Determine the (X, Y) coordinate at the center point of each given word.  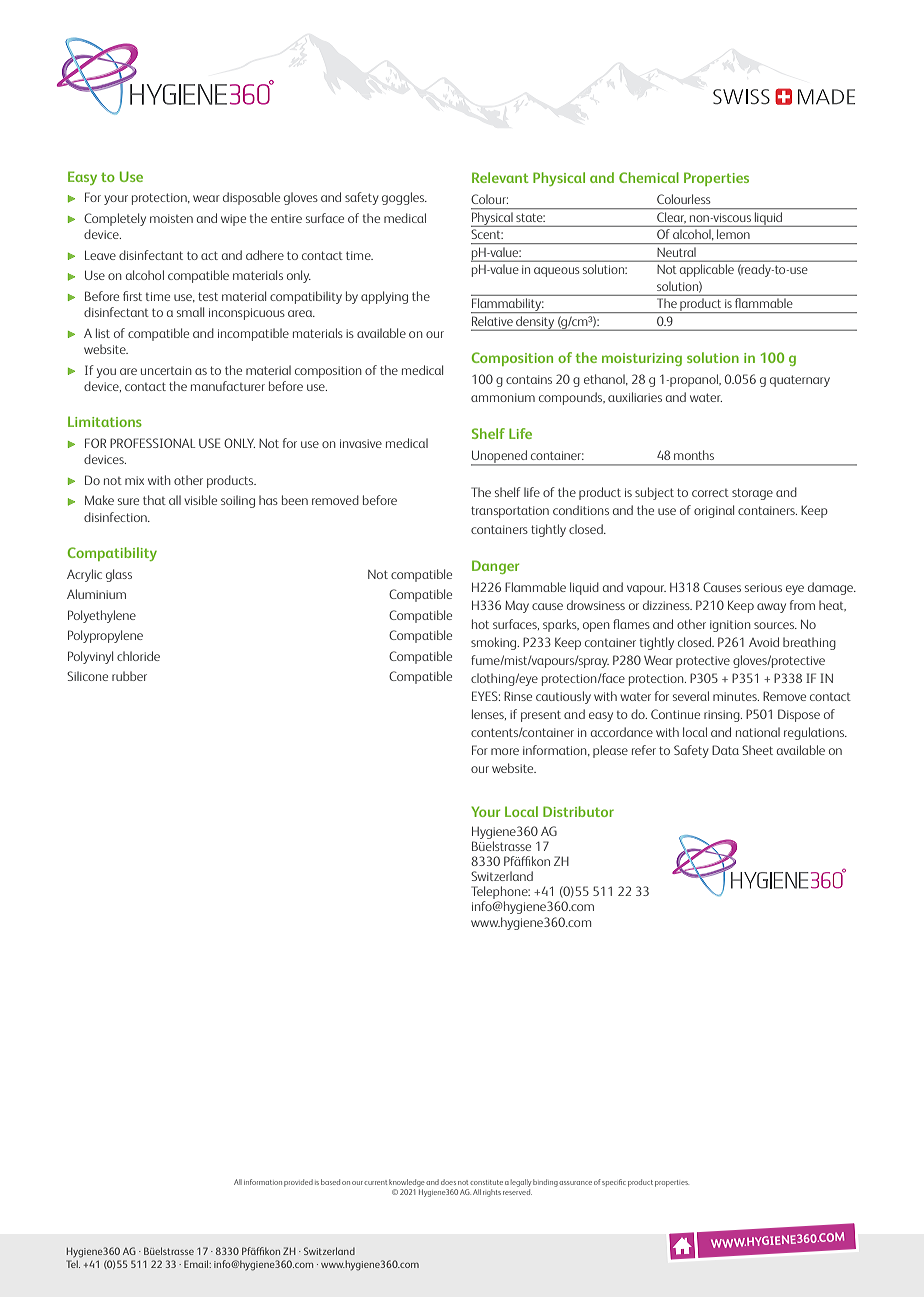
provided (298, 1183)
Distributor (578, 811)
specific (614, 1183)
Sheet (757, 750)
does (448, 1182)
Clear (671, 217)
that (154, 500)
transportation (510, 512)
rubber (129, 676)
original (714, 511)
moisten (171, 218)
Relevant (500, 177)
